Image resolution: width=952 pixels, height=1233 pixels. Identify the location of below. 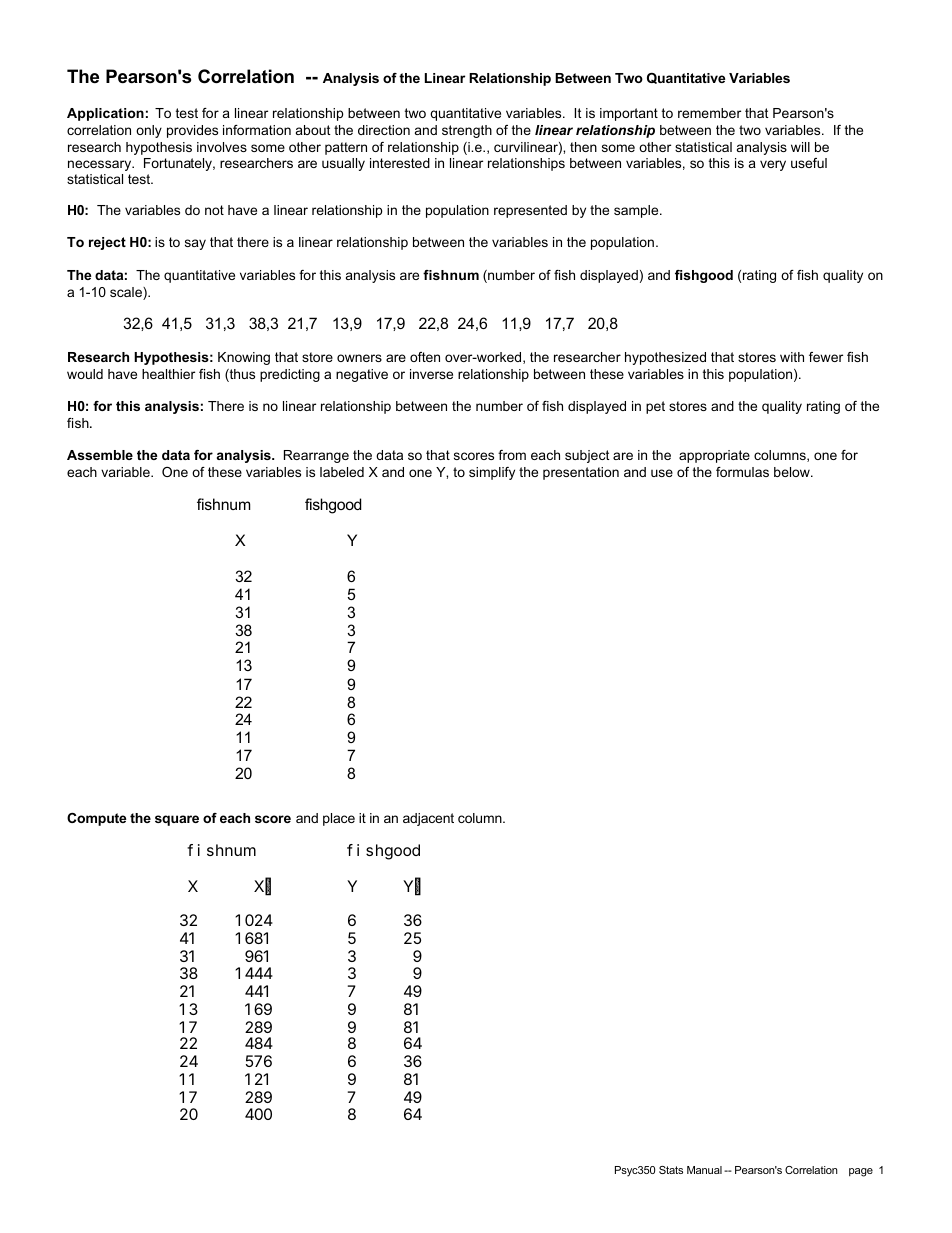
(793, 472).
